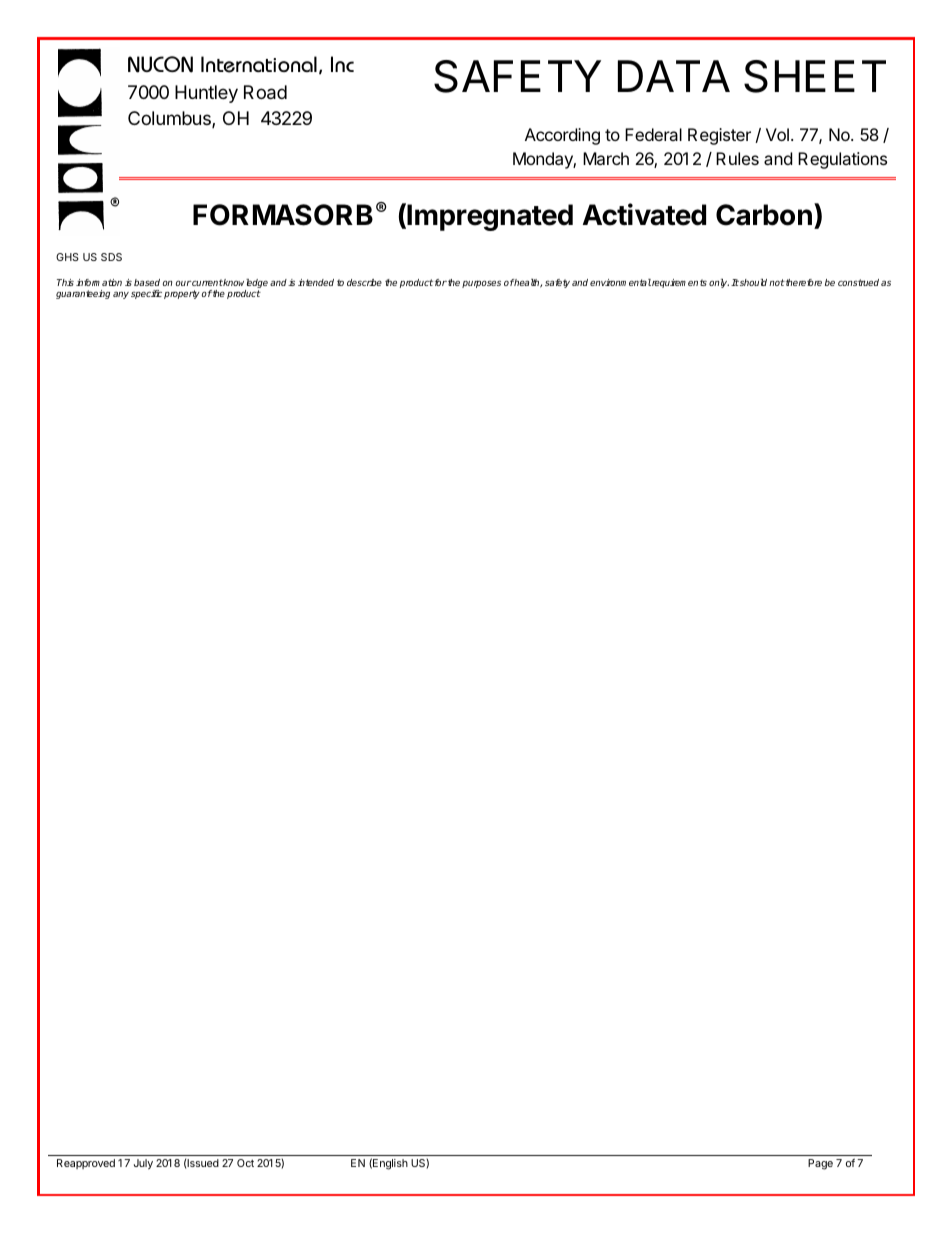  Describe the element at coordinates (170, 119) in the screenshot. I see `Columbus` at that location.
